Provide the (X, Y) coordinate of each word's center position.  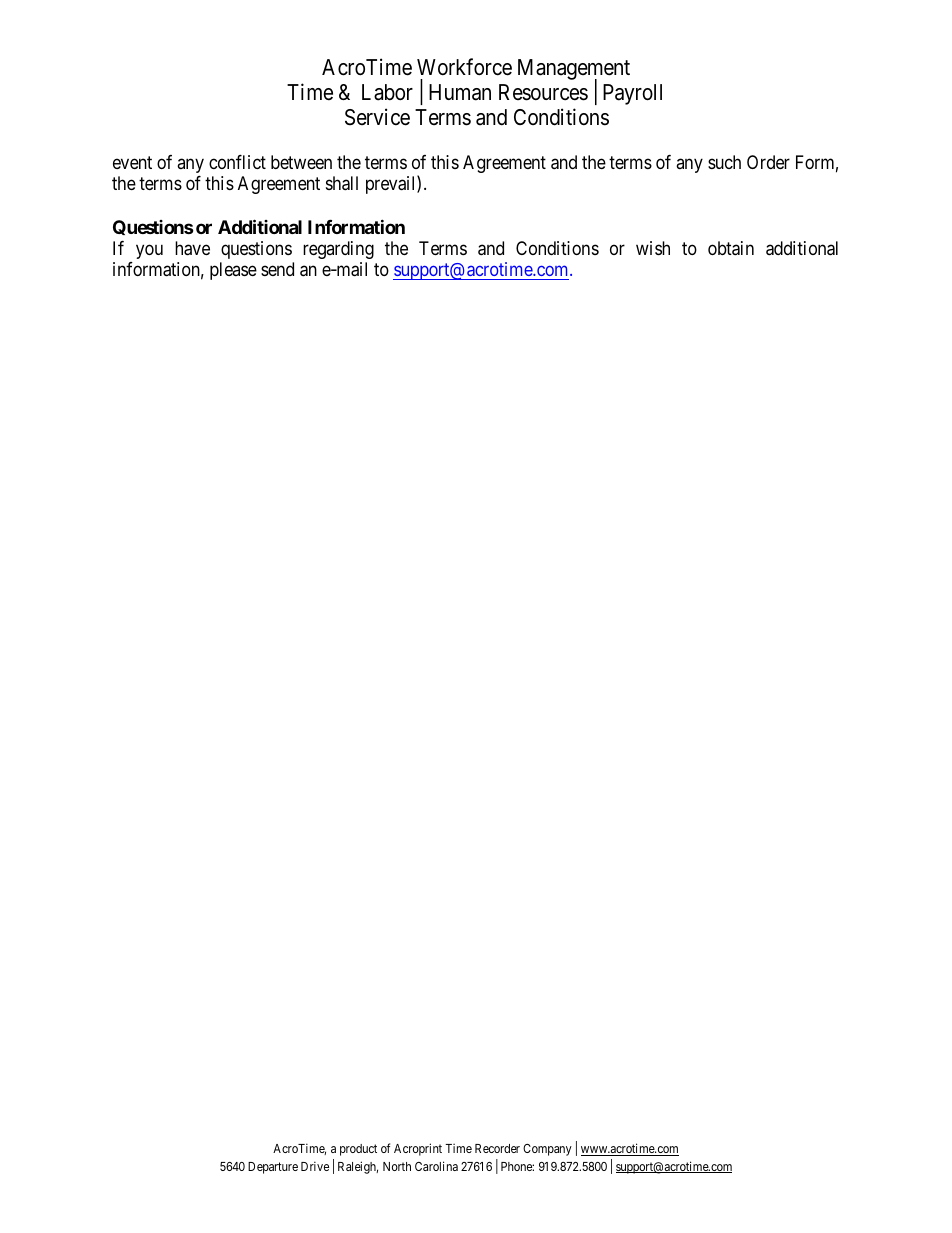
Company (547, 1150)
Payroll (632, 94)
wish (653, 248)
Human (460, 92)
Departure (273, 1168)
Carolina (436, 1166)
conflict (237, 162)
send (277, 269)
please (233, 271)
